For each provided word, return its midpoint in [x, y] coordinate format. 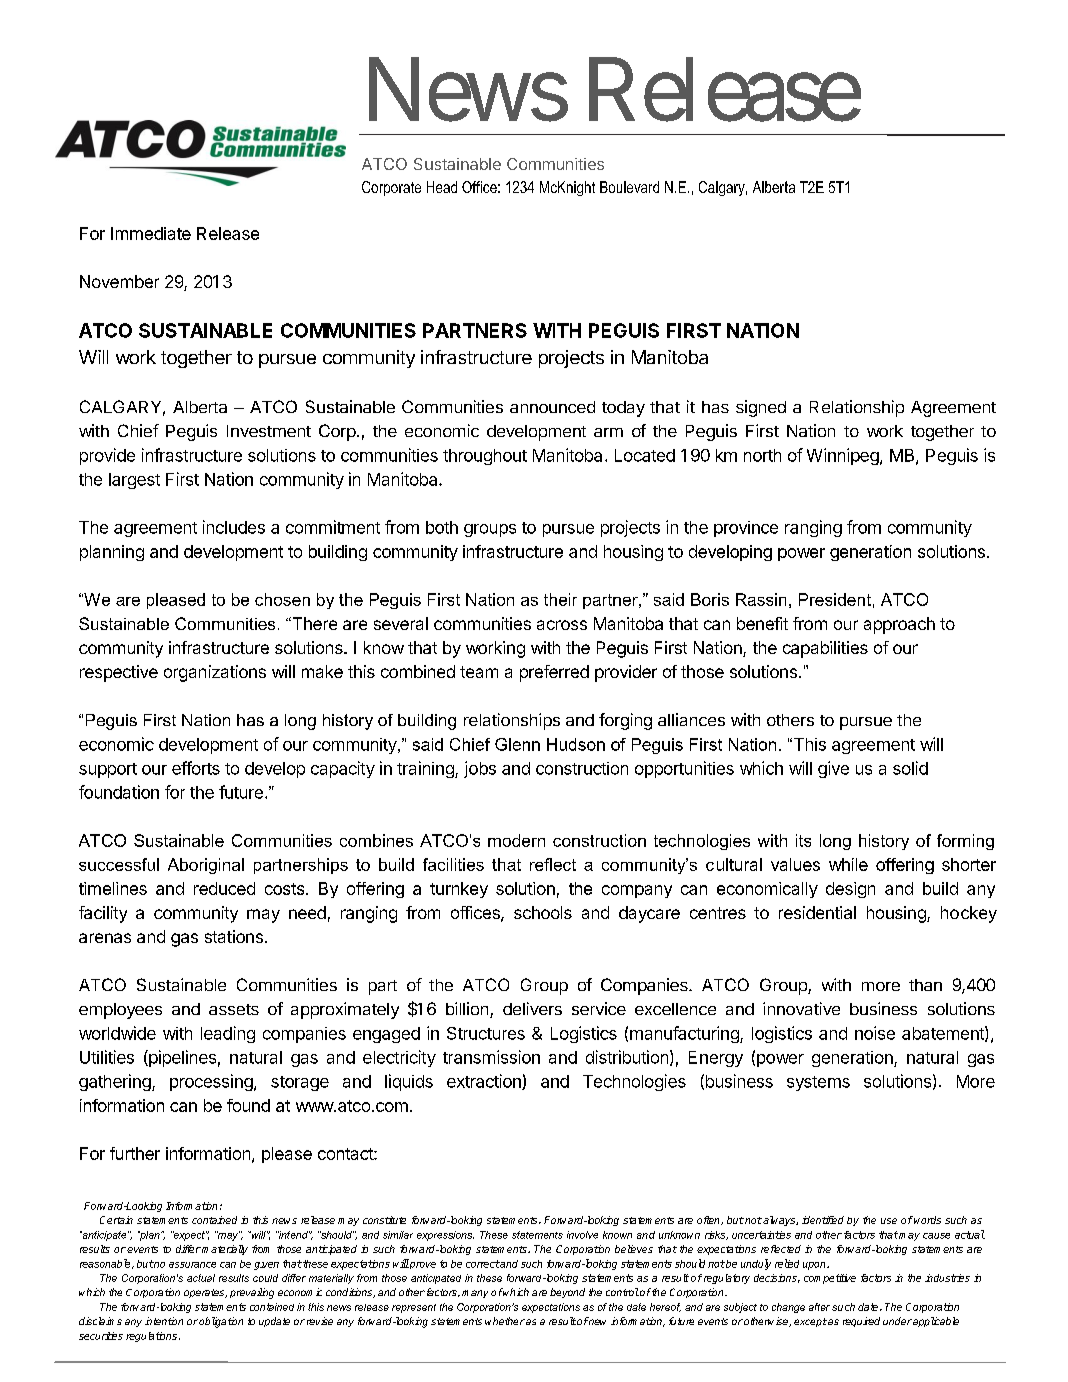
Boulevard [629, 187]
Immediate [151, 233]
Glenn [517, 744]
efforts [196, 768]
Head [442, 187]
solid [910, 768]
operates [205, 1293]
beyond [567, 1293]
